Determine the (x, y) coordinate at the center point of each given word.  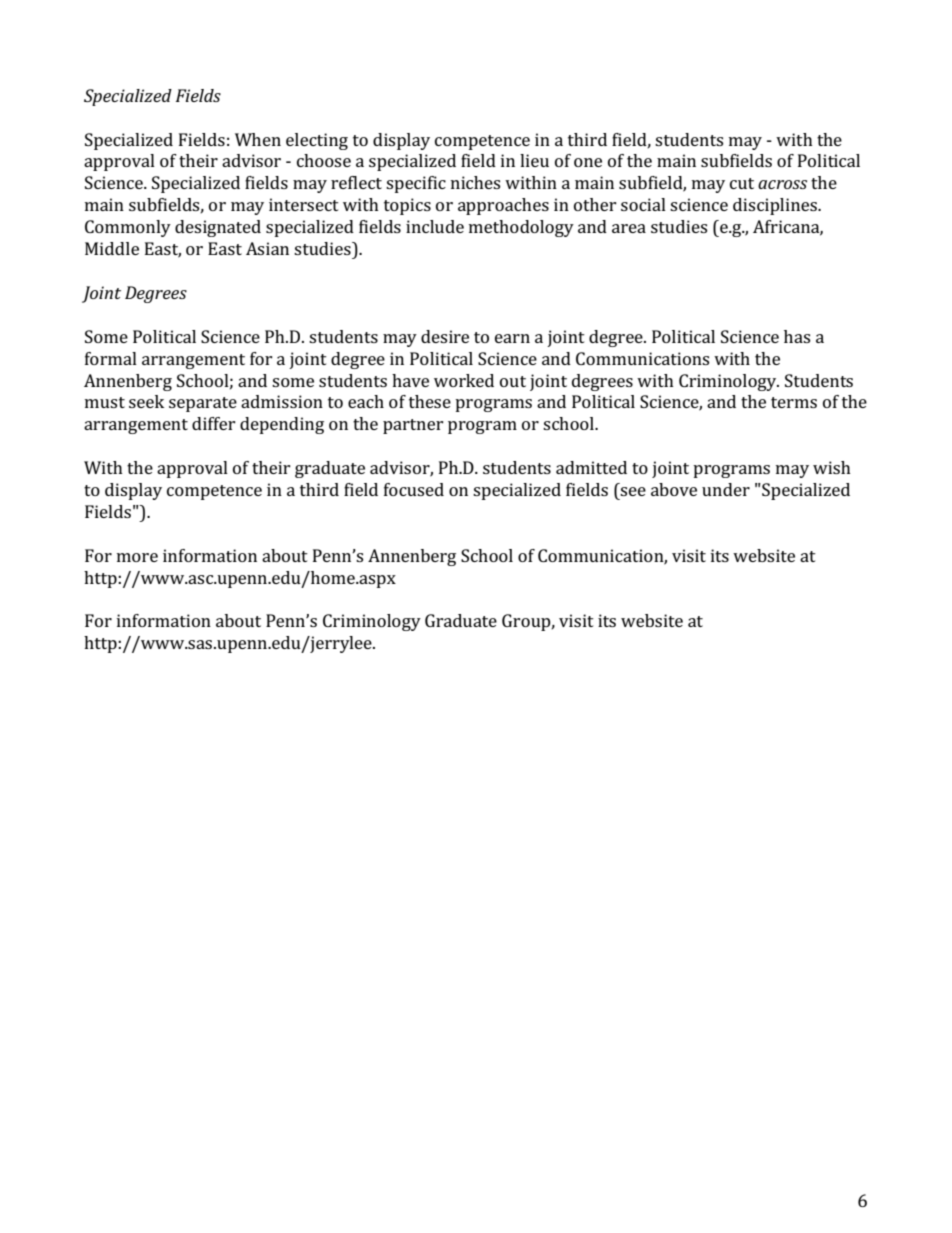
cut (742, 183)
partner (413, 426)
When (258, 139)
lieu (534, 160)
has (797, 336)
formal (111, 358)
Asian (267, 248)
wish (832, 467)
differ (214, 423)
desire (445, 336)
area (629, 228)
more (137, 557)
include (435, 226)
